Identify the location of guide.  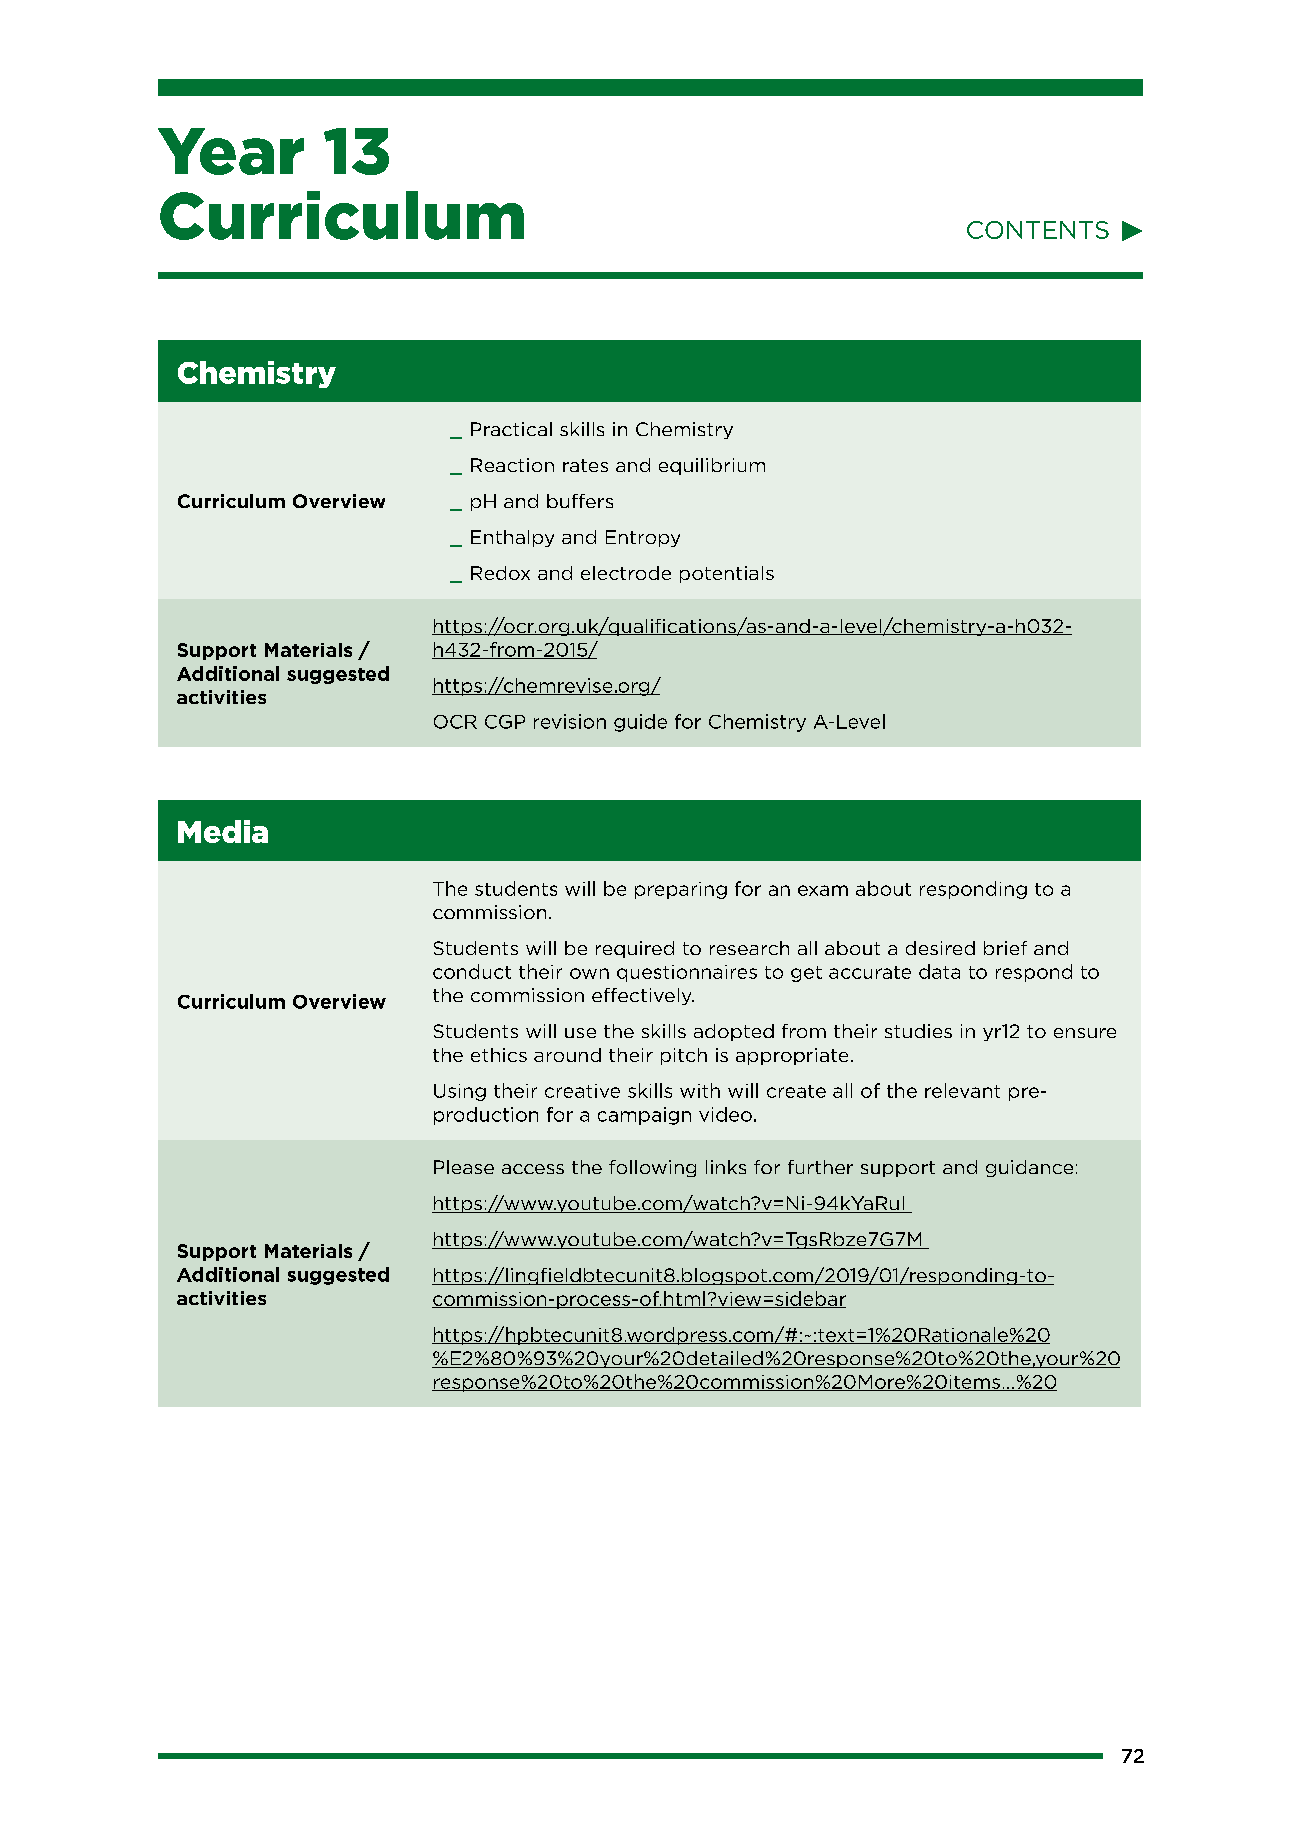
(640, 723).
